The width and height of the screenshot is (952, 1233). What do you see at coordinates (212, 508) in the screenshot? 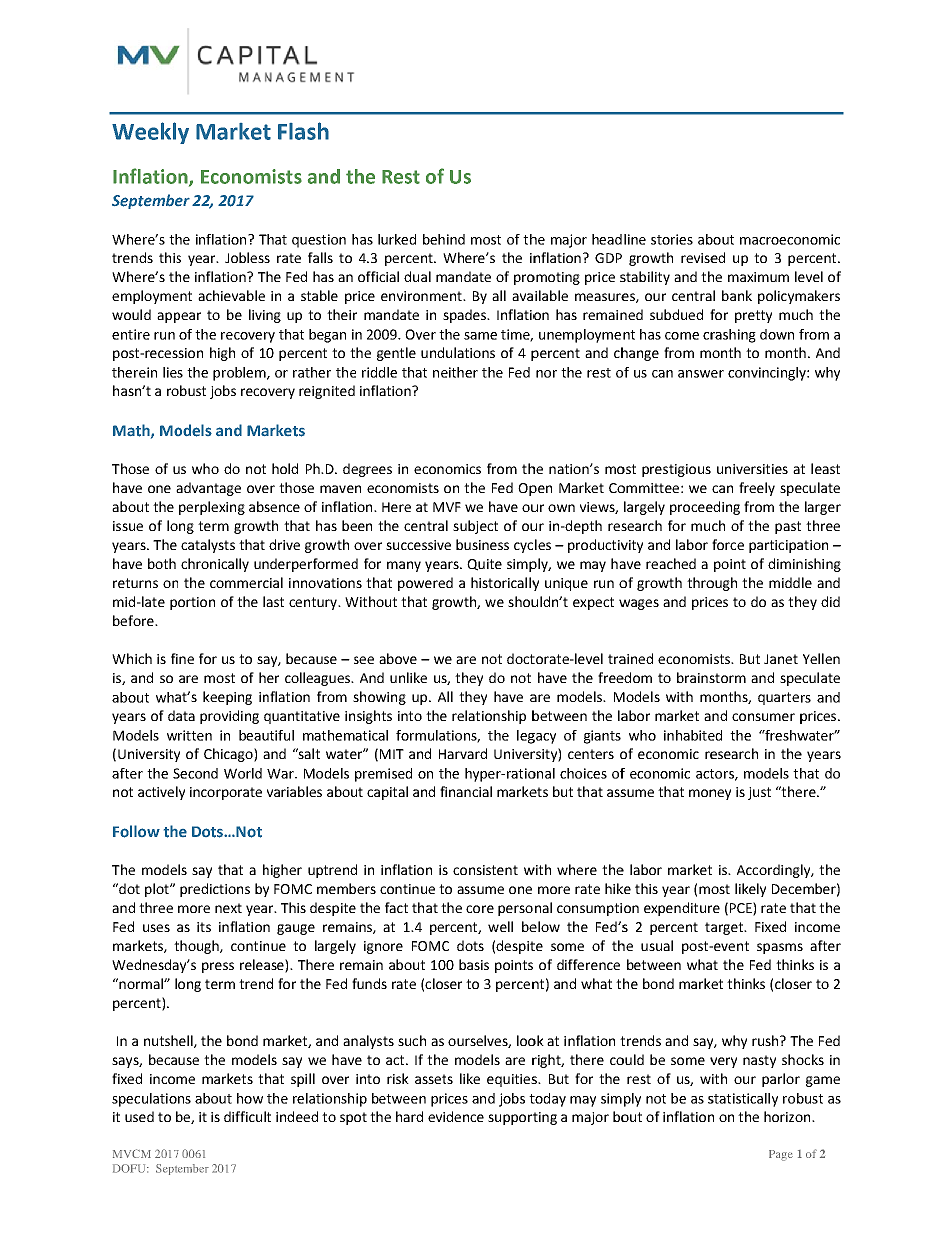
I see `perplexing` at bounding box center [212, 508].
